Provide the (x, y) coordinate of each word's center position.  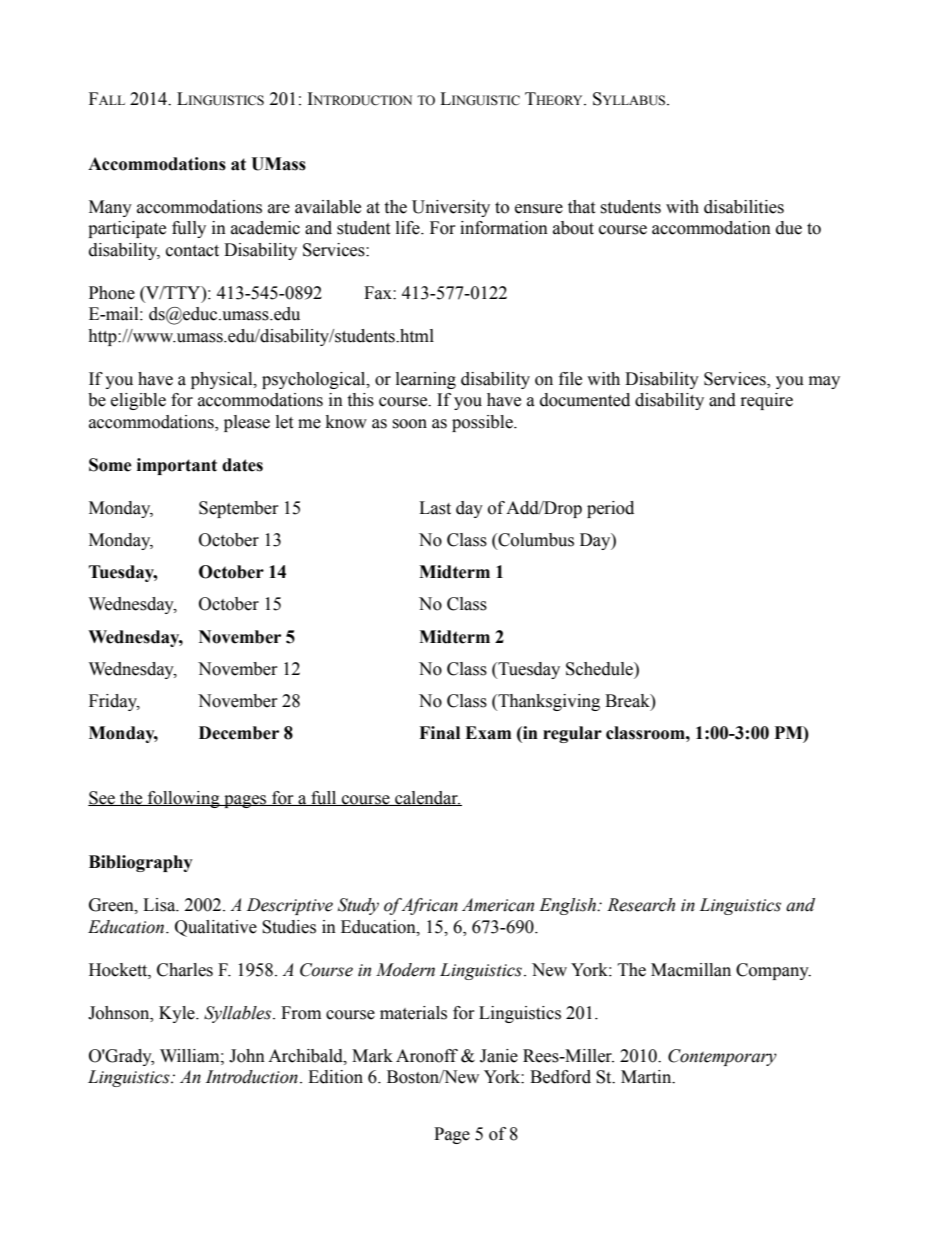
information (504, 228)
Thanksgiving (548, 702)
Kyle (178, 1014)
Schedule (600, 669)
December (239, 733)
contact (192, 251)
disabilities (744, 207)
